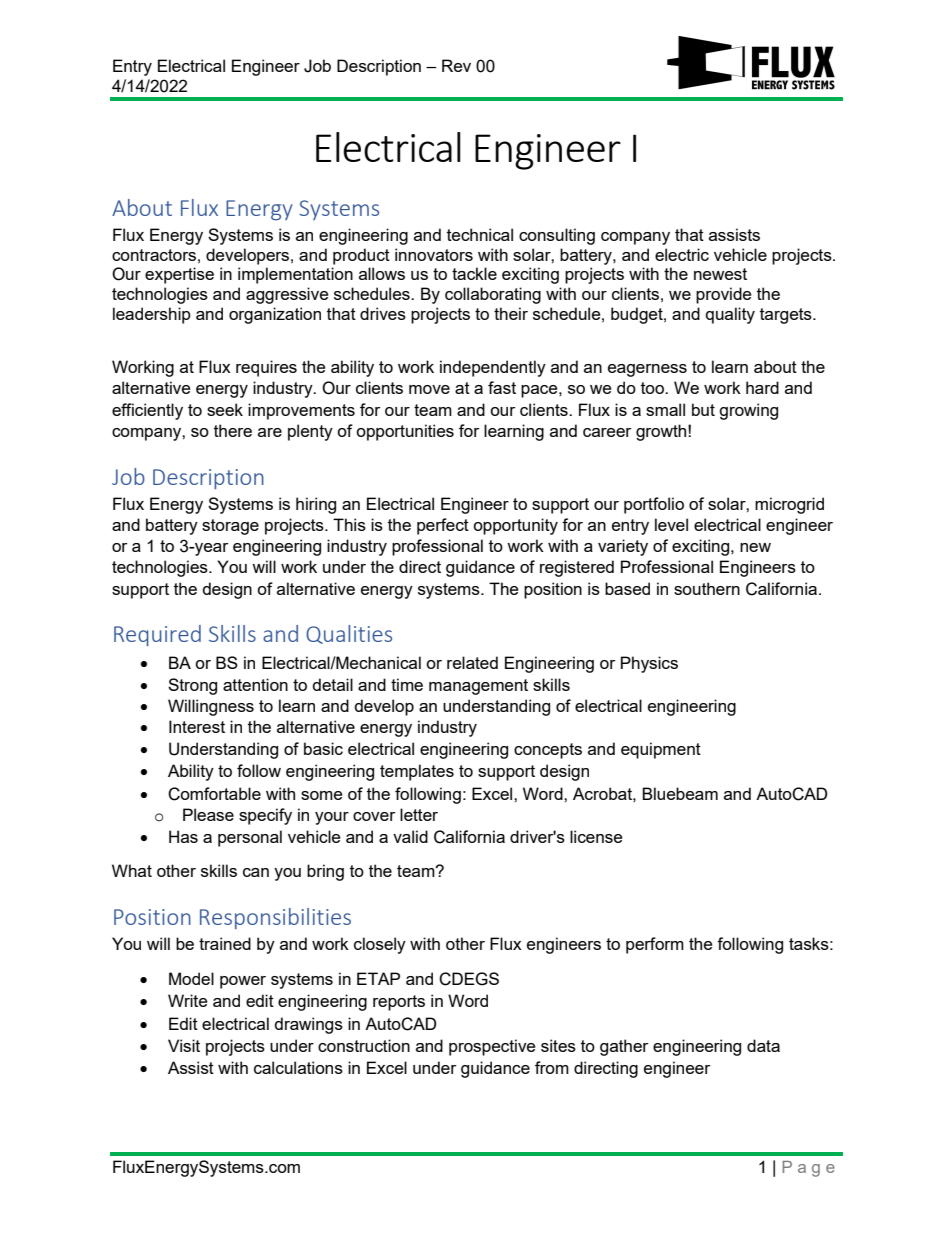  What do you see at coordinates (184, 1045) in the image?
I see `Visit` at bounding box center [184, 1045].
